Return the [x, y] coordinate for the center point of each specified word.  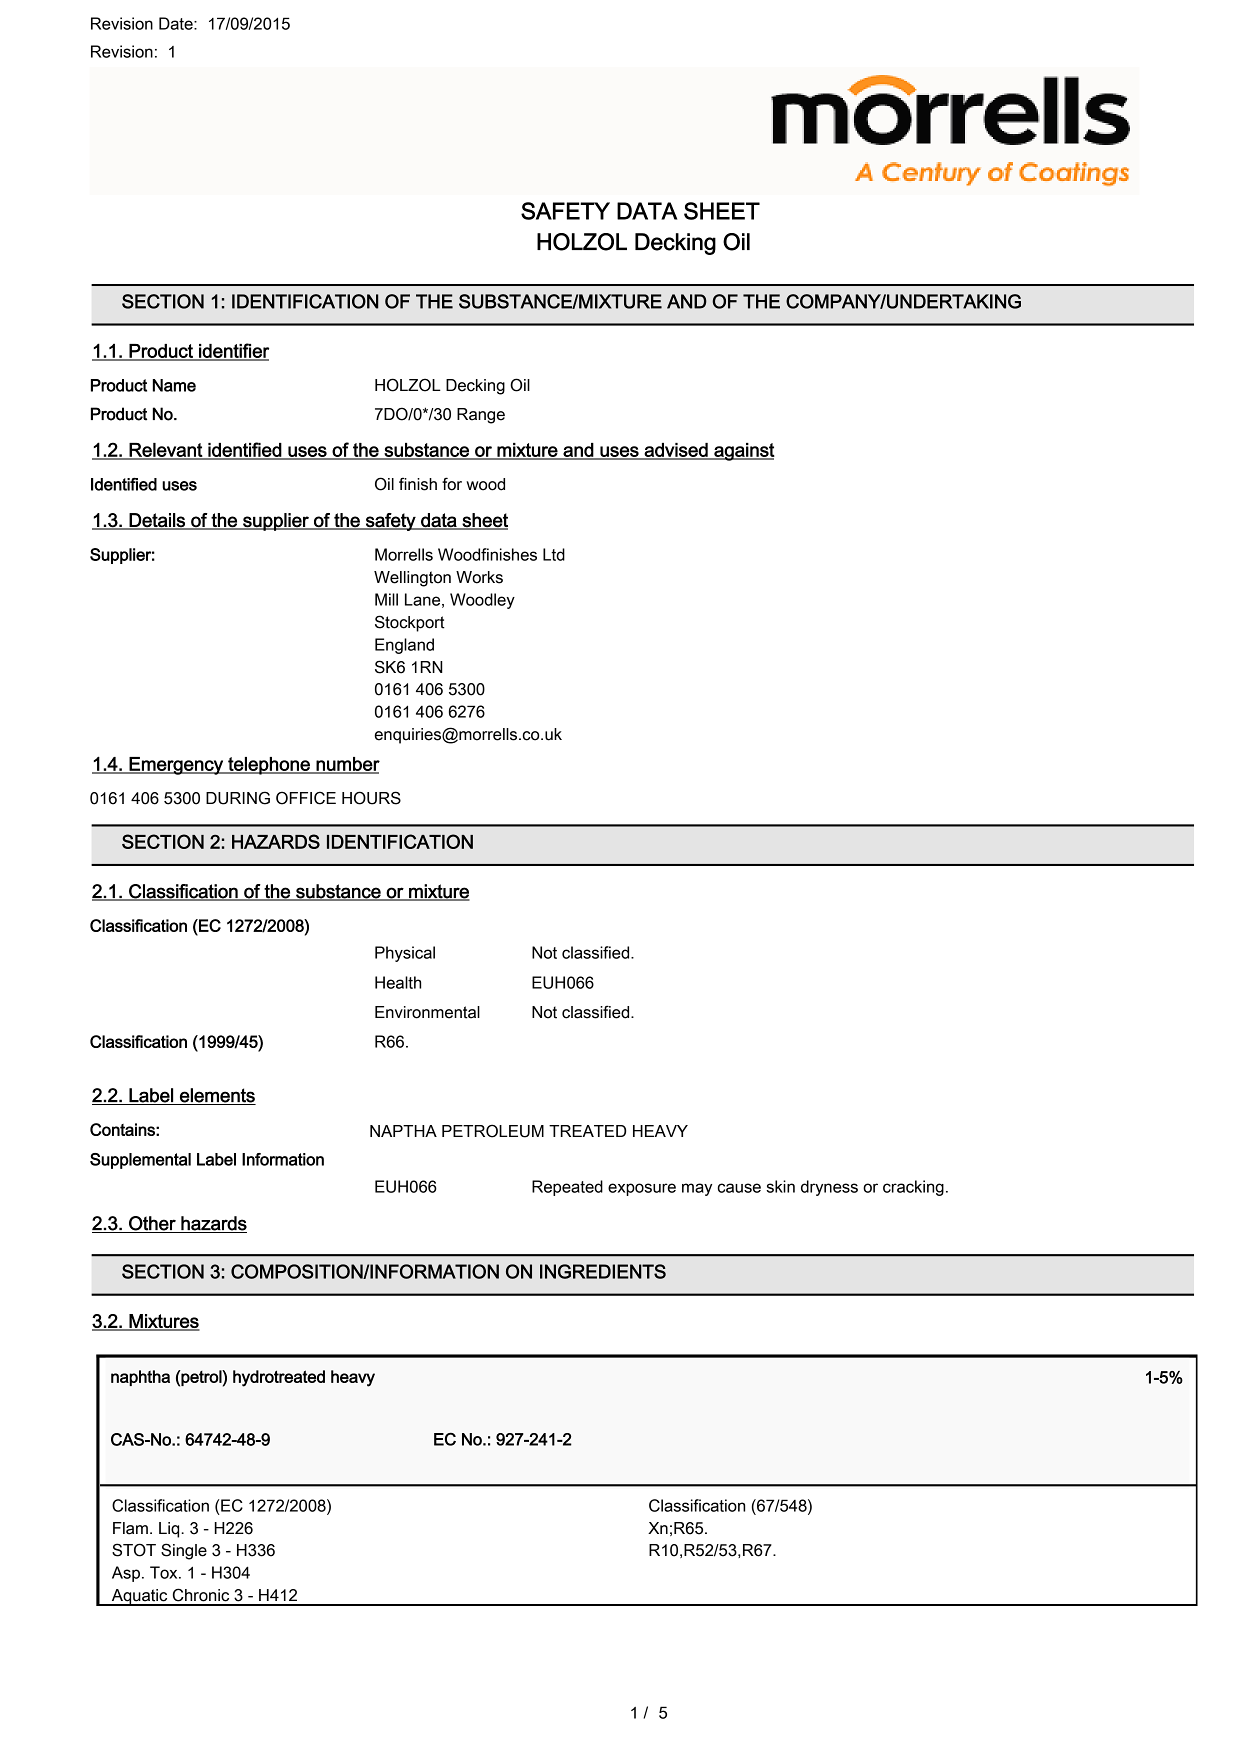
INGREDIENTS [603, 1271]
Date [177, 23]
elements [217, 1096]
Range [481, 416]
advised [676, 451]
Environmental [427, 1012]
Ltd [554, 554]
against [743, 452]
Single [184, 1551]
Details [157, 521]
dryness [829, 1188]
